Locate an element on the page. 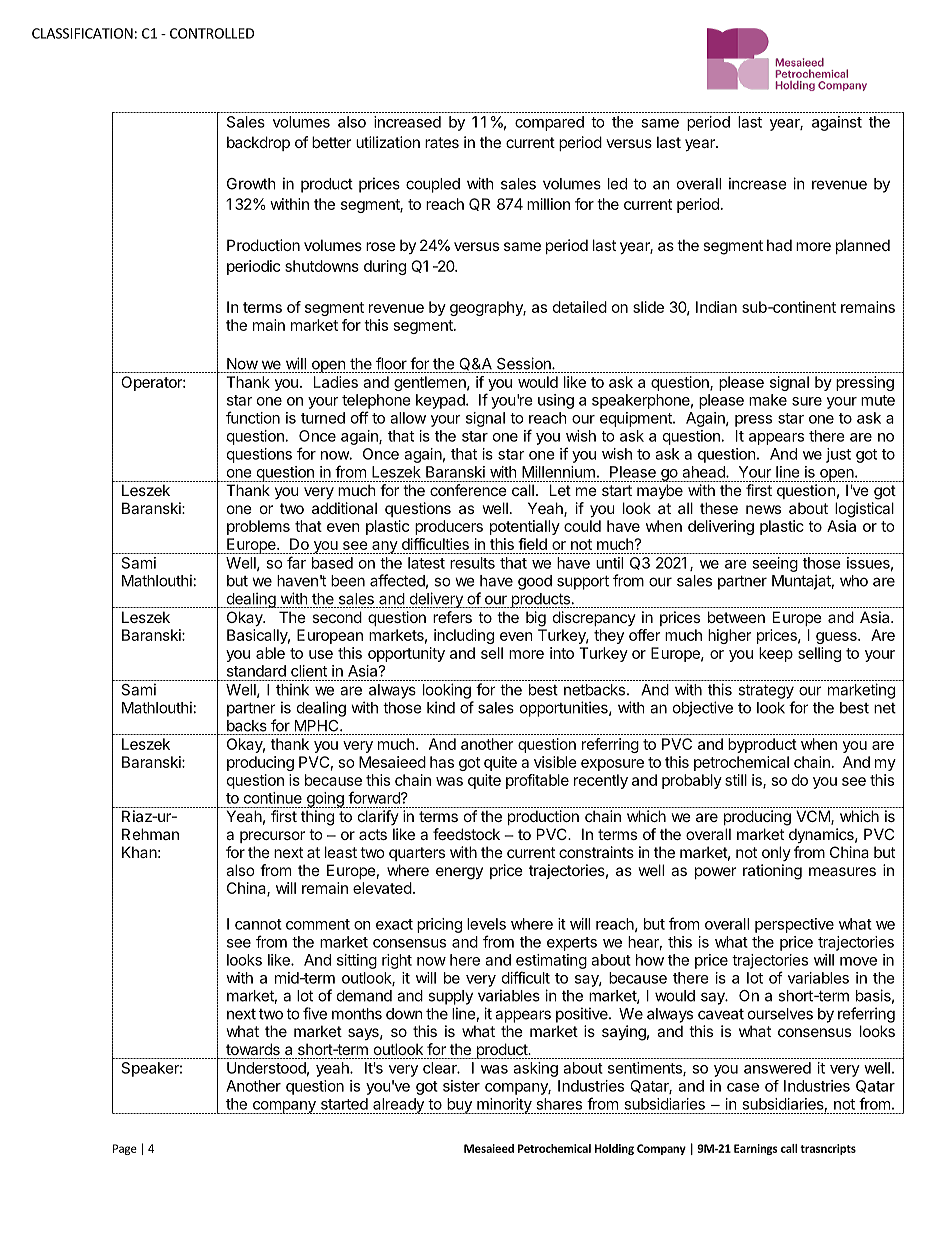 Image resolution: width=952 pixels, height=1233 pixels. compared is located at coordinates (549, 123).
